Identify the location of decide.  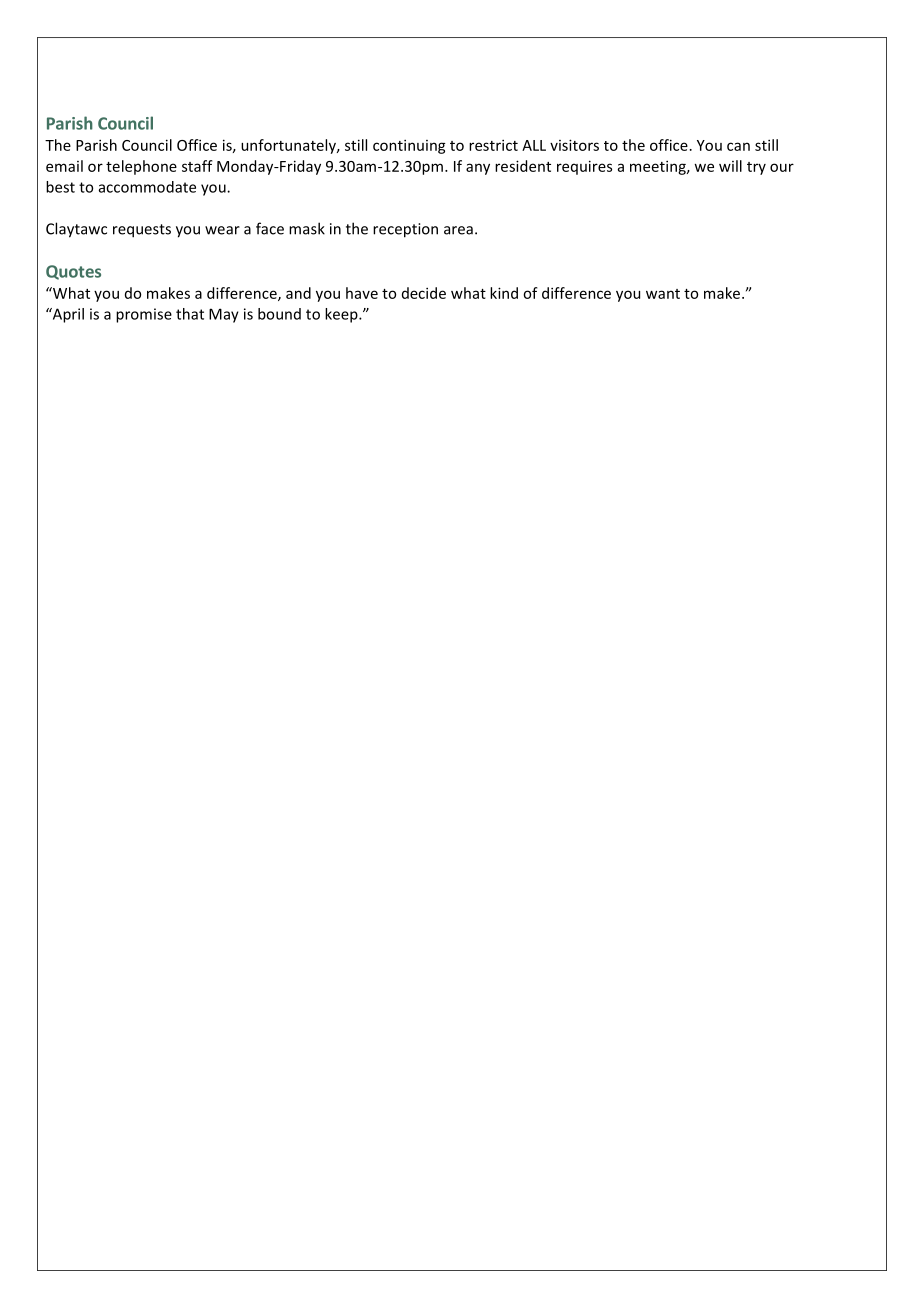
(424, 293).
